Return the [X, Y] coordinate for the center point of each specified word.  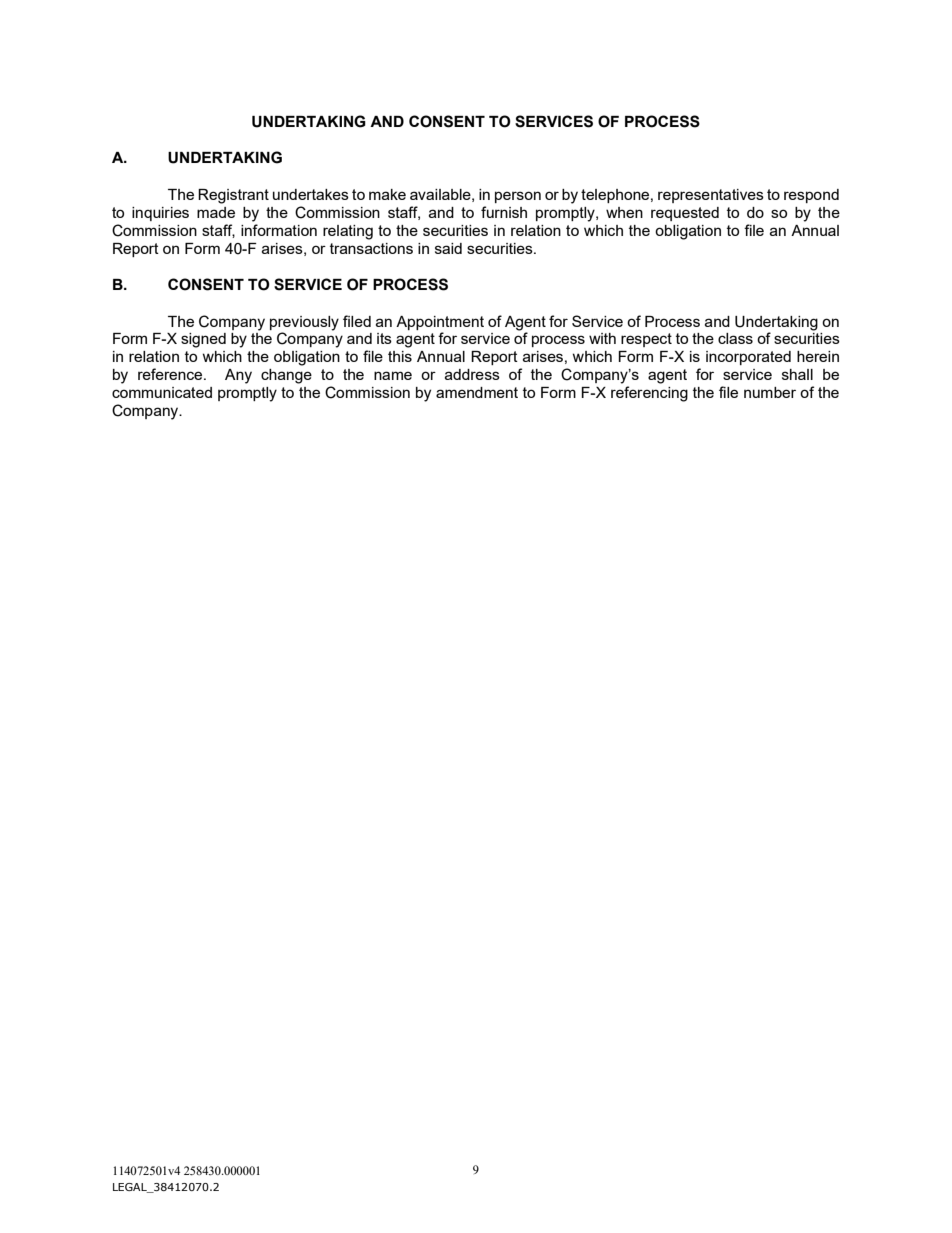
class [735, 338]
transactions [371, 248]
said [448, 248]
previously [304, 323]
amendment [477, 392]
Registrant [233, 196]
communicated [162, 392]
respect [646, 340]
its [384, 338]
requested [685, 214]
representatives [711, 196]
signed [203, 340]
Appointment [440, 323]
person [518, 197]
